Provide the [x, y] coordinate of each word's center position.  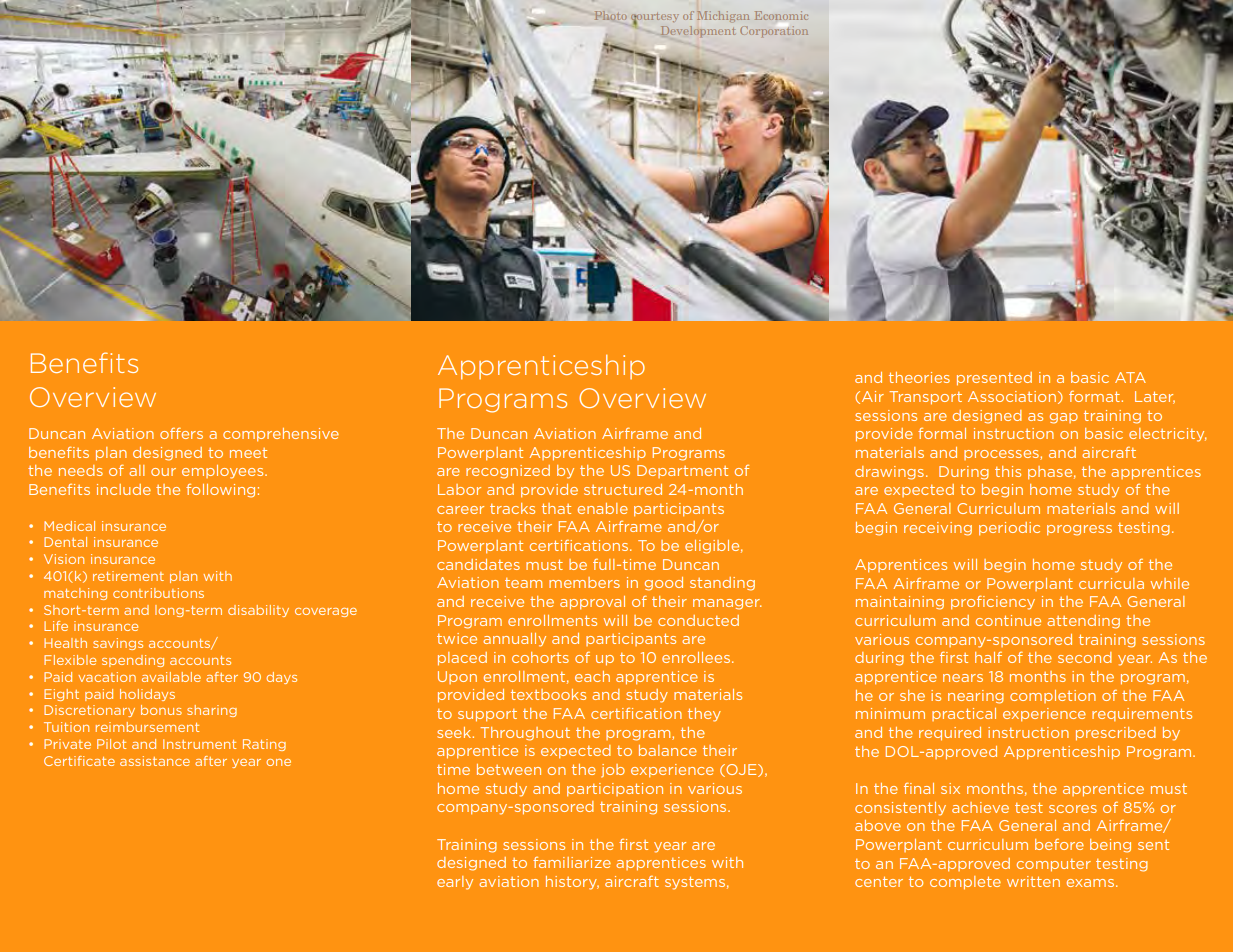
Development [698, 31]
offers [181, 433]
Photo [610, 15]
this [1008, 471]
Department [682, 471]
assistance [155, 761]
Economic [781, 15]
